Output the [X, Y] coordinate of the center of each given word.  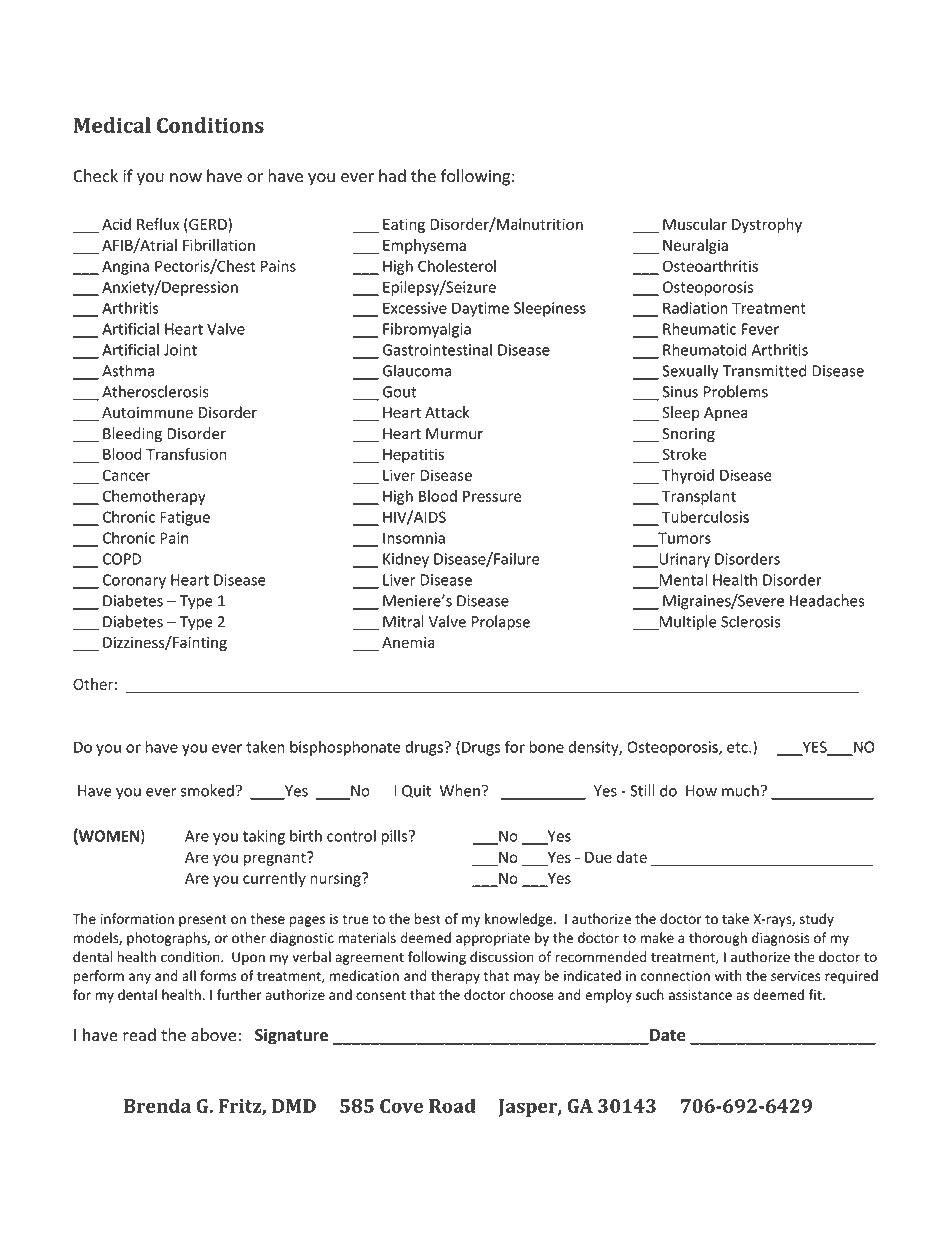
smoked [207, 790]
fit [816, 994]
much [740, 790]
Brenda [157, 1105]
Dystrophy [767, 225]
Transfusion [186, 454]
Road [452, 1105]
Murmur [454, 434]
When [460, 790]
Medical [112, 125]
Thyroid [688, 476]
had [392, 176]
